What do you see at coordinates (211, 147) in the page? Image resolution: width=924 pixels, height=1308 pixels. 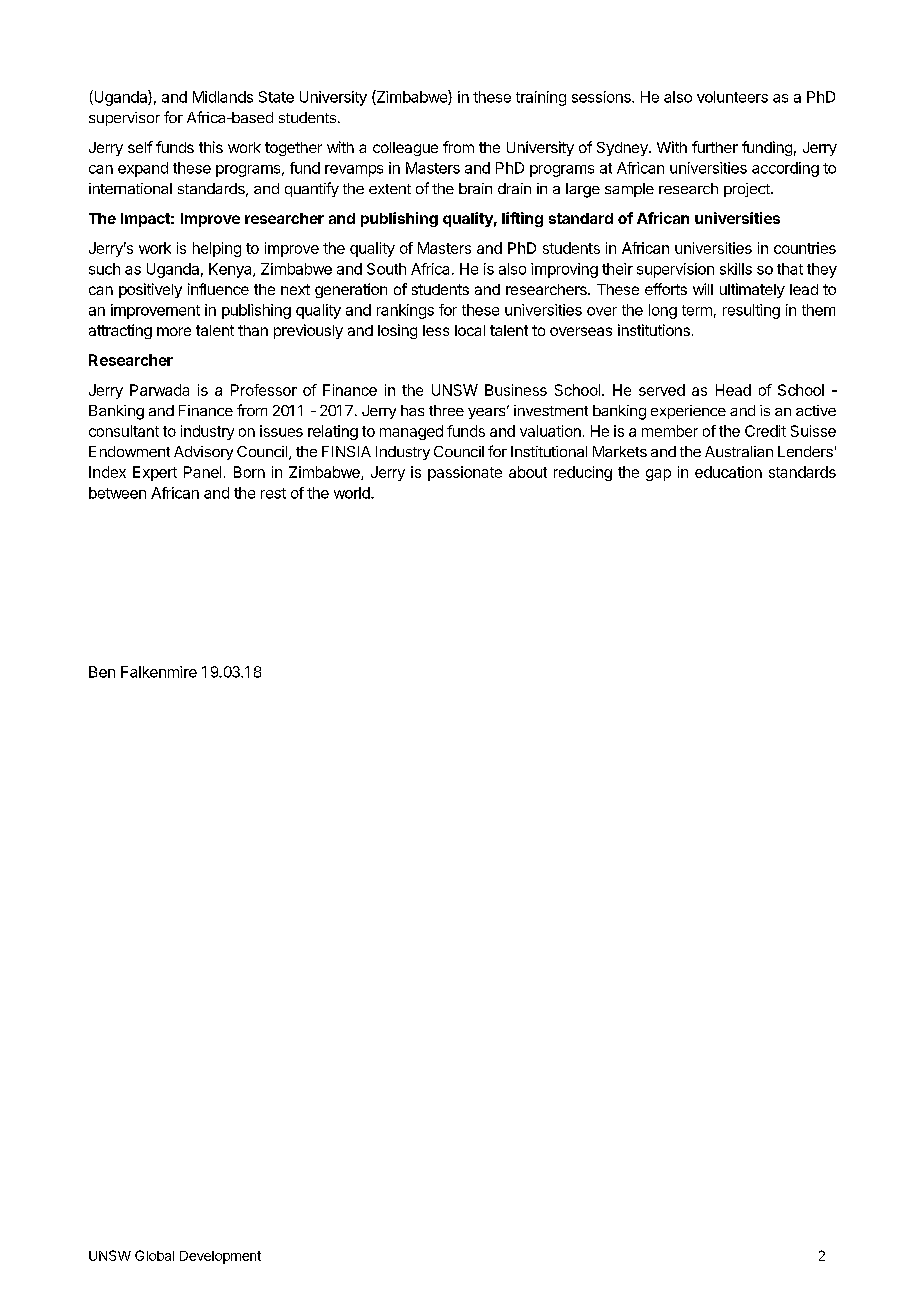 I see `this` at bounding box center [211, 147].
